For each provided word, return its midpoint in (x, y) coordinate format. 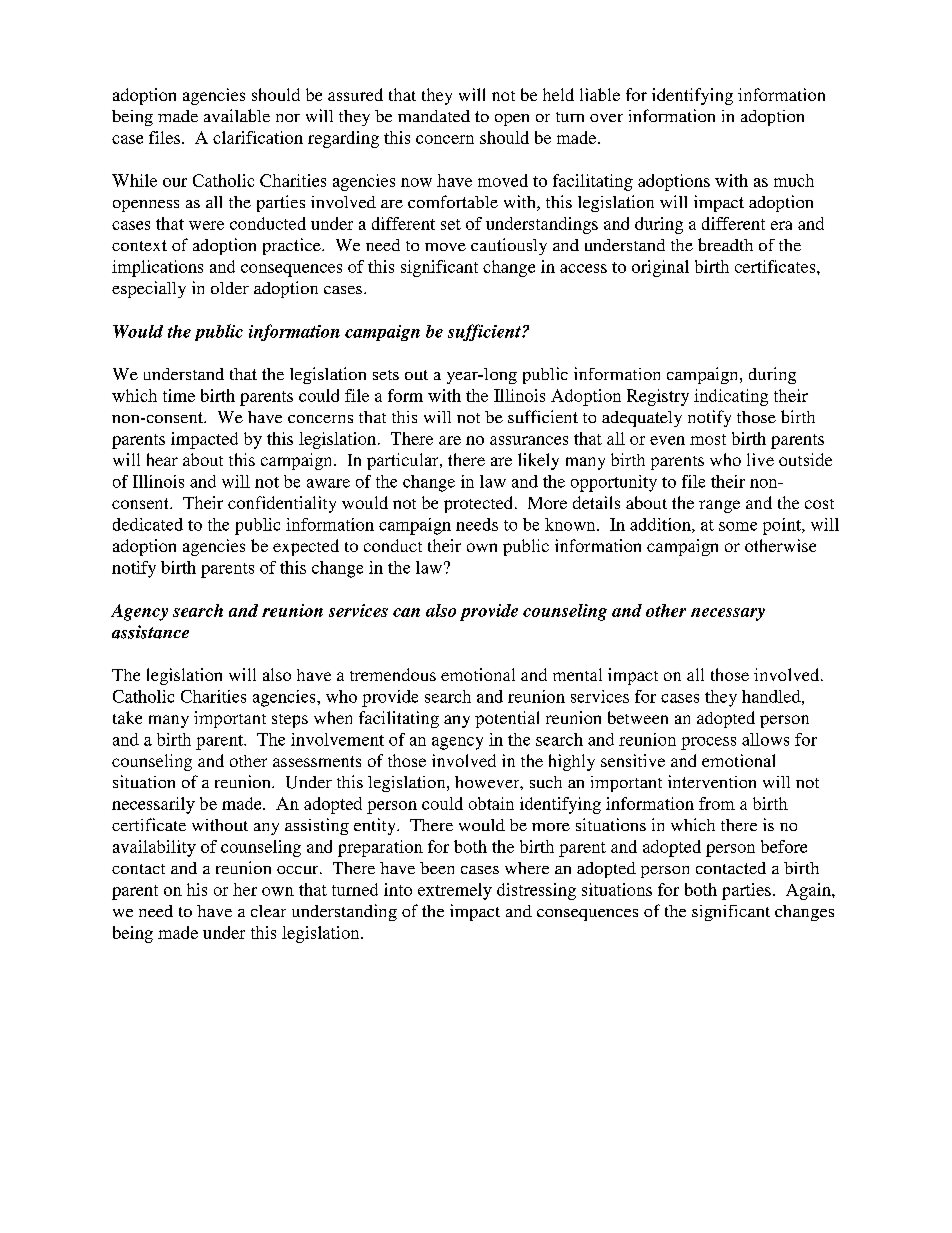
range (719, 506)
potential (507, 719)
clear (268, 911)
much (794, 180)
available (237, 115)
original (660, 268)
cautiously (509, 246)
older (230, 288)
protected (478, 504)
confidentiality (282, 504)
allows (765, 739)
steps (290, 721)
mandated (434, 116)
